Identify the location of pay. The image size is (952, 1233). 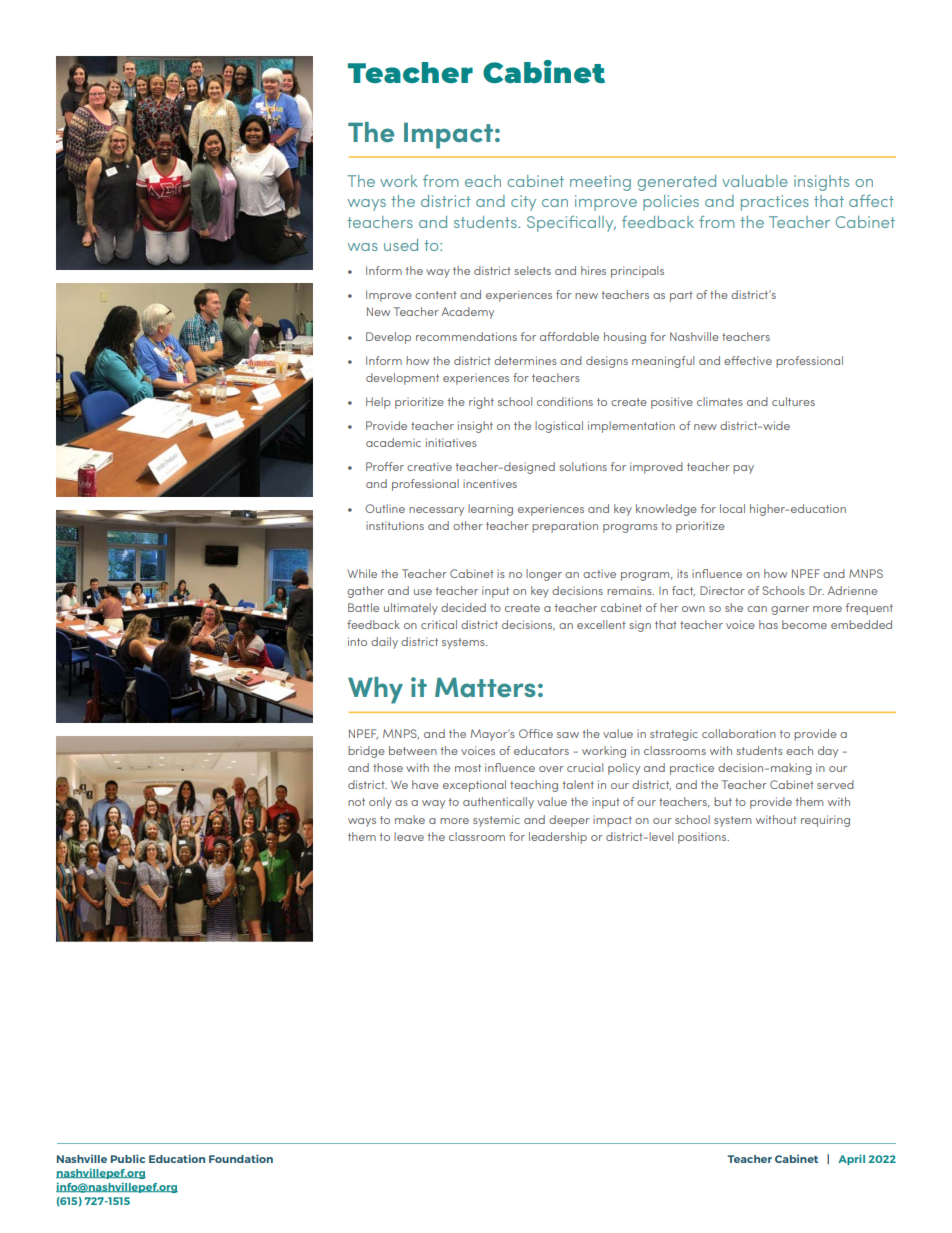
(743, 469).
